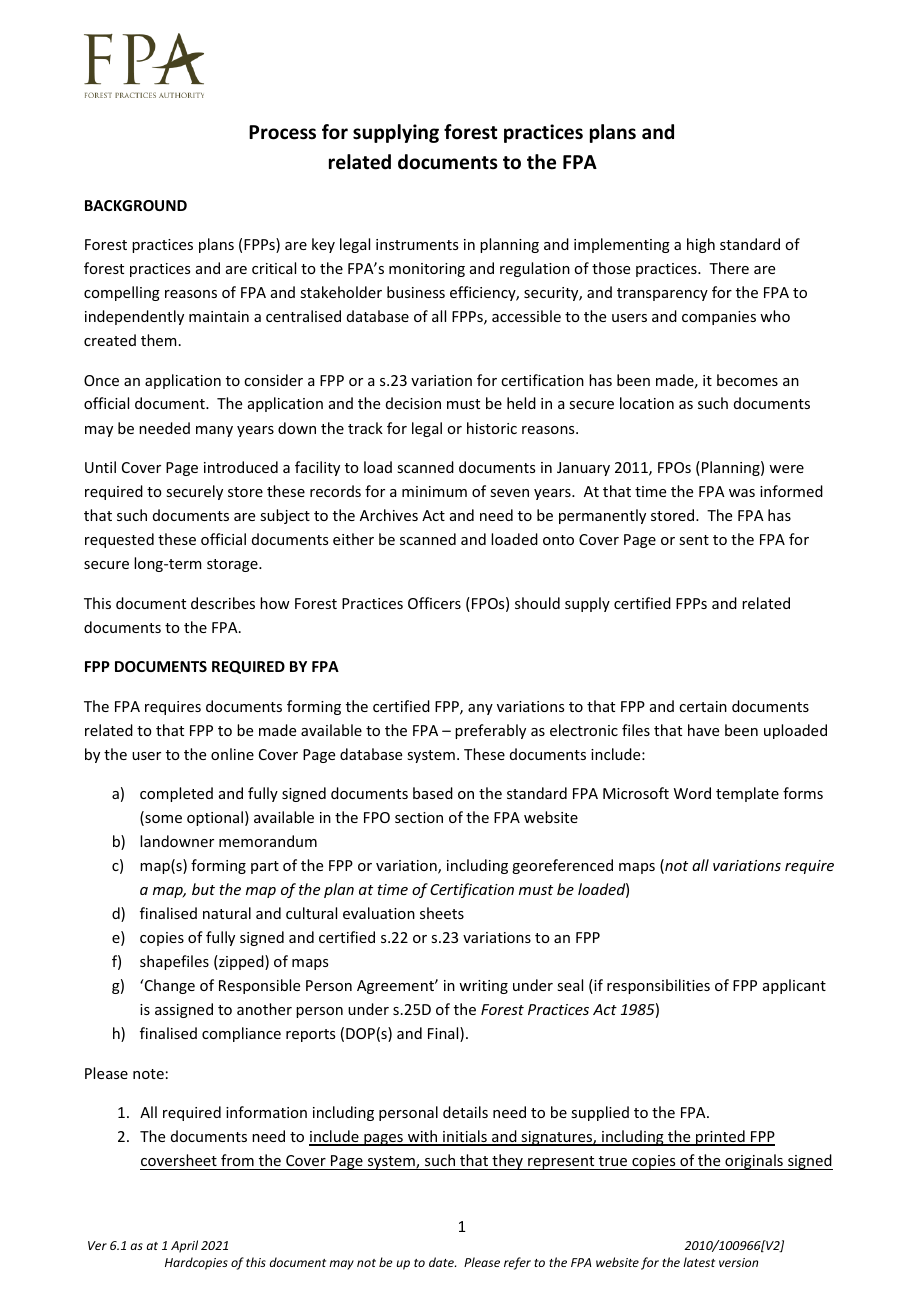  I want to click on certain, so click(703, 706).
